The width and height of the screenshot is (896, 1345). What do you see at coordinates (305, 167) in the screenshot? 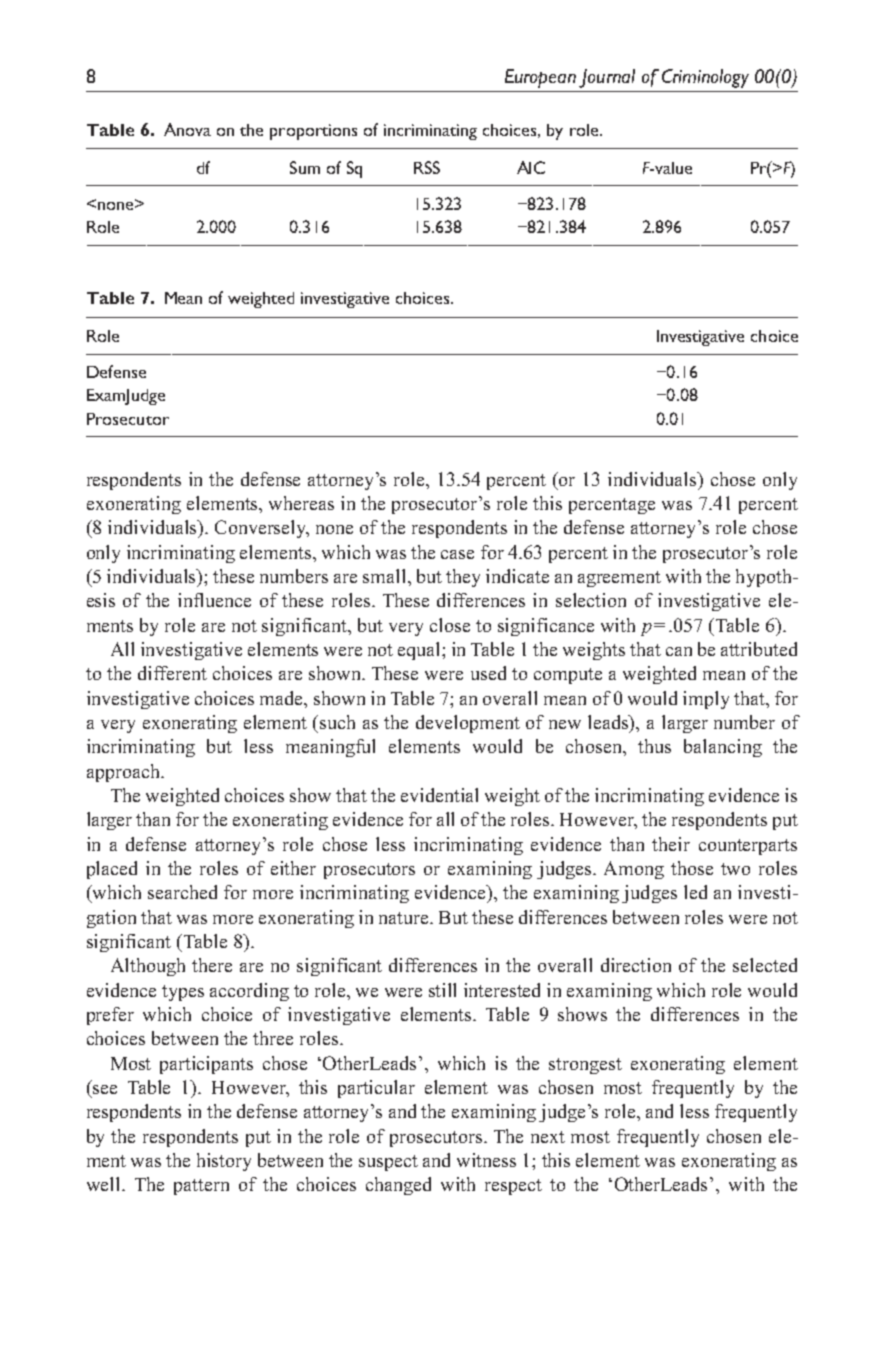
I see `Sum` at bounding box center [305, 167].
